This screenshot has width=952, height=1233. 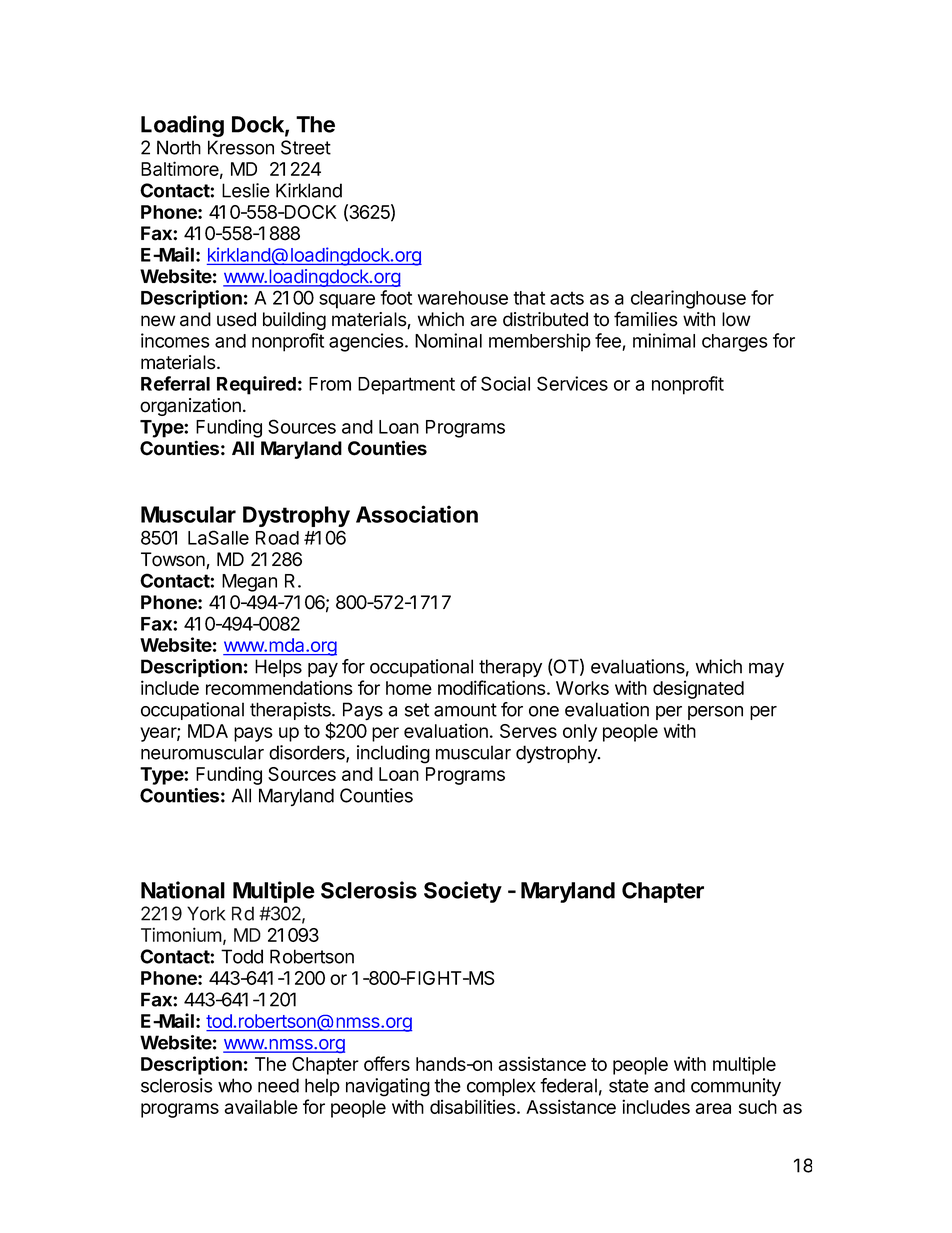 What do you see at coordinates (308, 753) in the screenshot?
I see `disorders` at bounding box center [308, 753].
